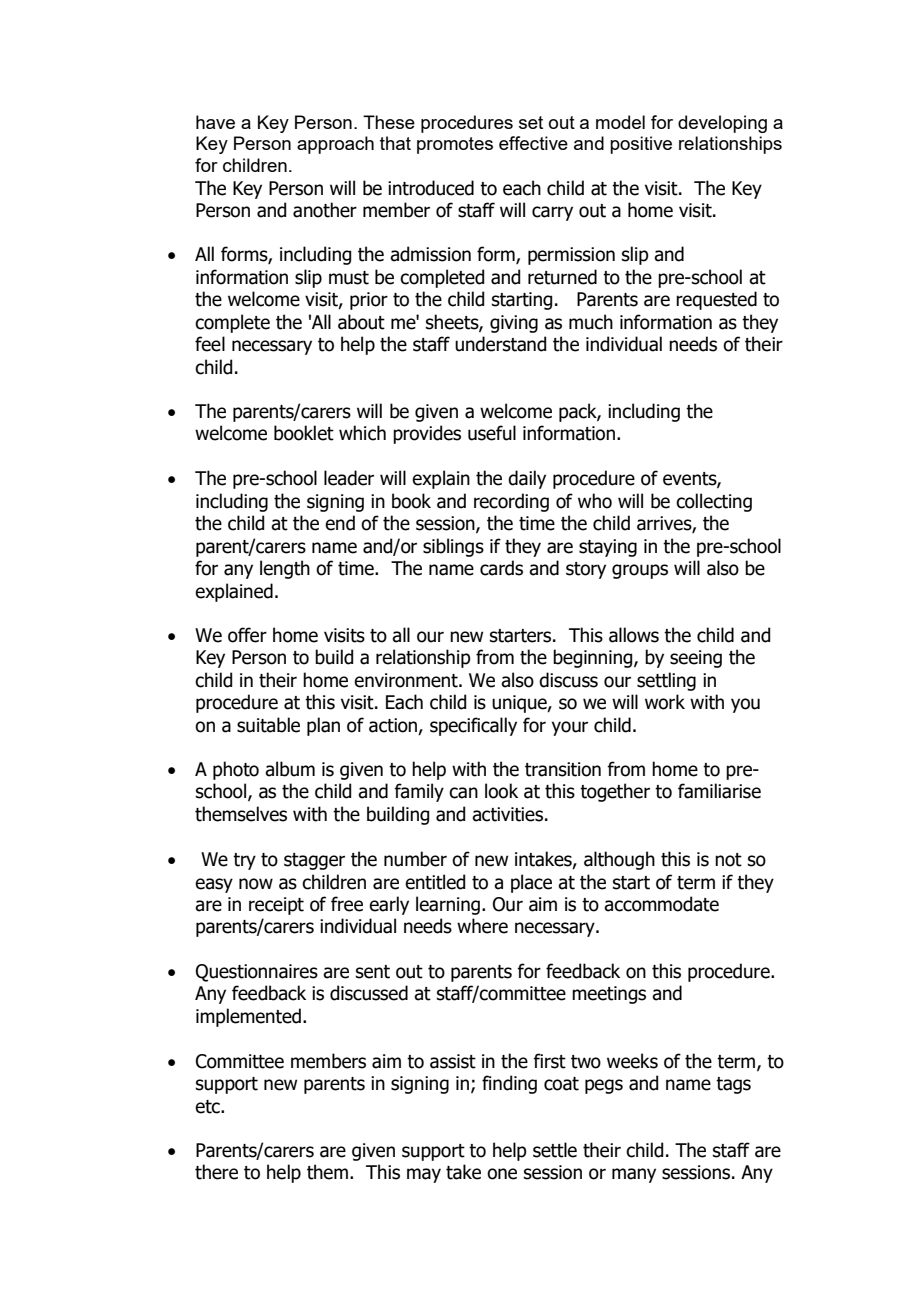 The width and height of the screenshot is (924, 1308). What do you see at coordinates (641, 145) in the screenshot?
I see `positive` at bounding box center [641, 145].
